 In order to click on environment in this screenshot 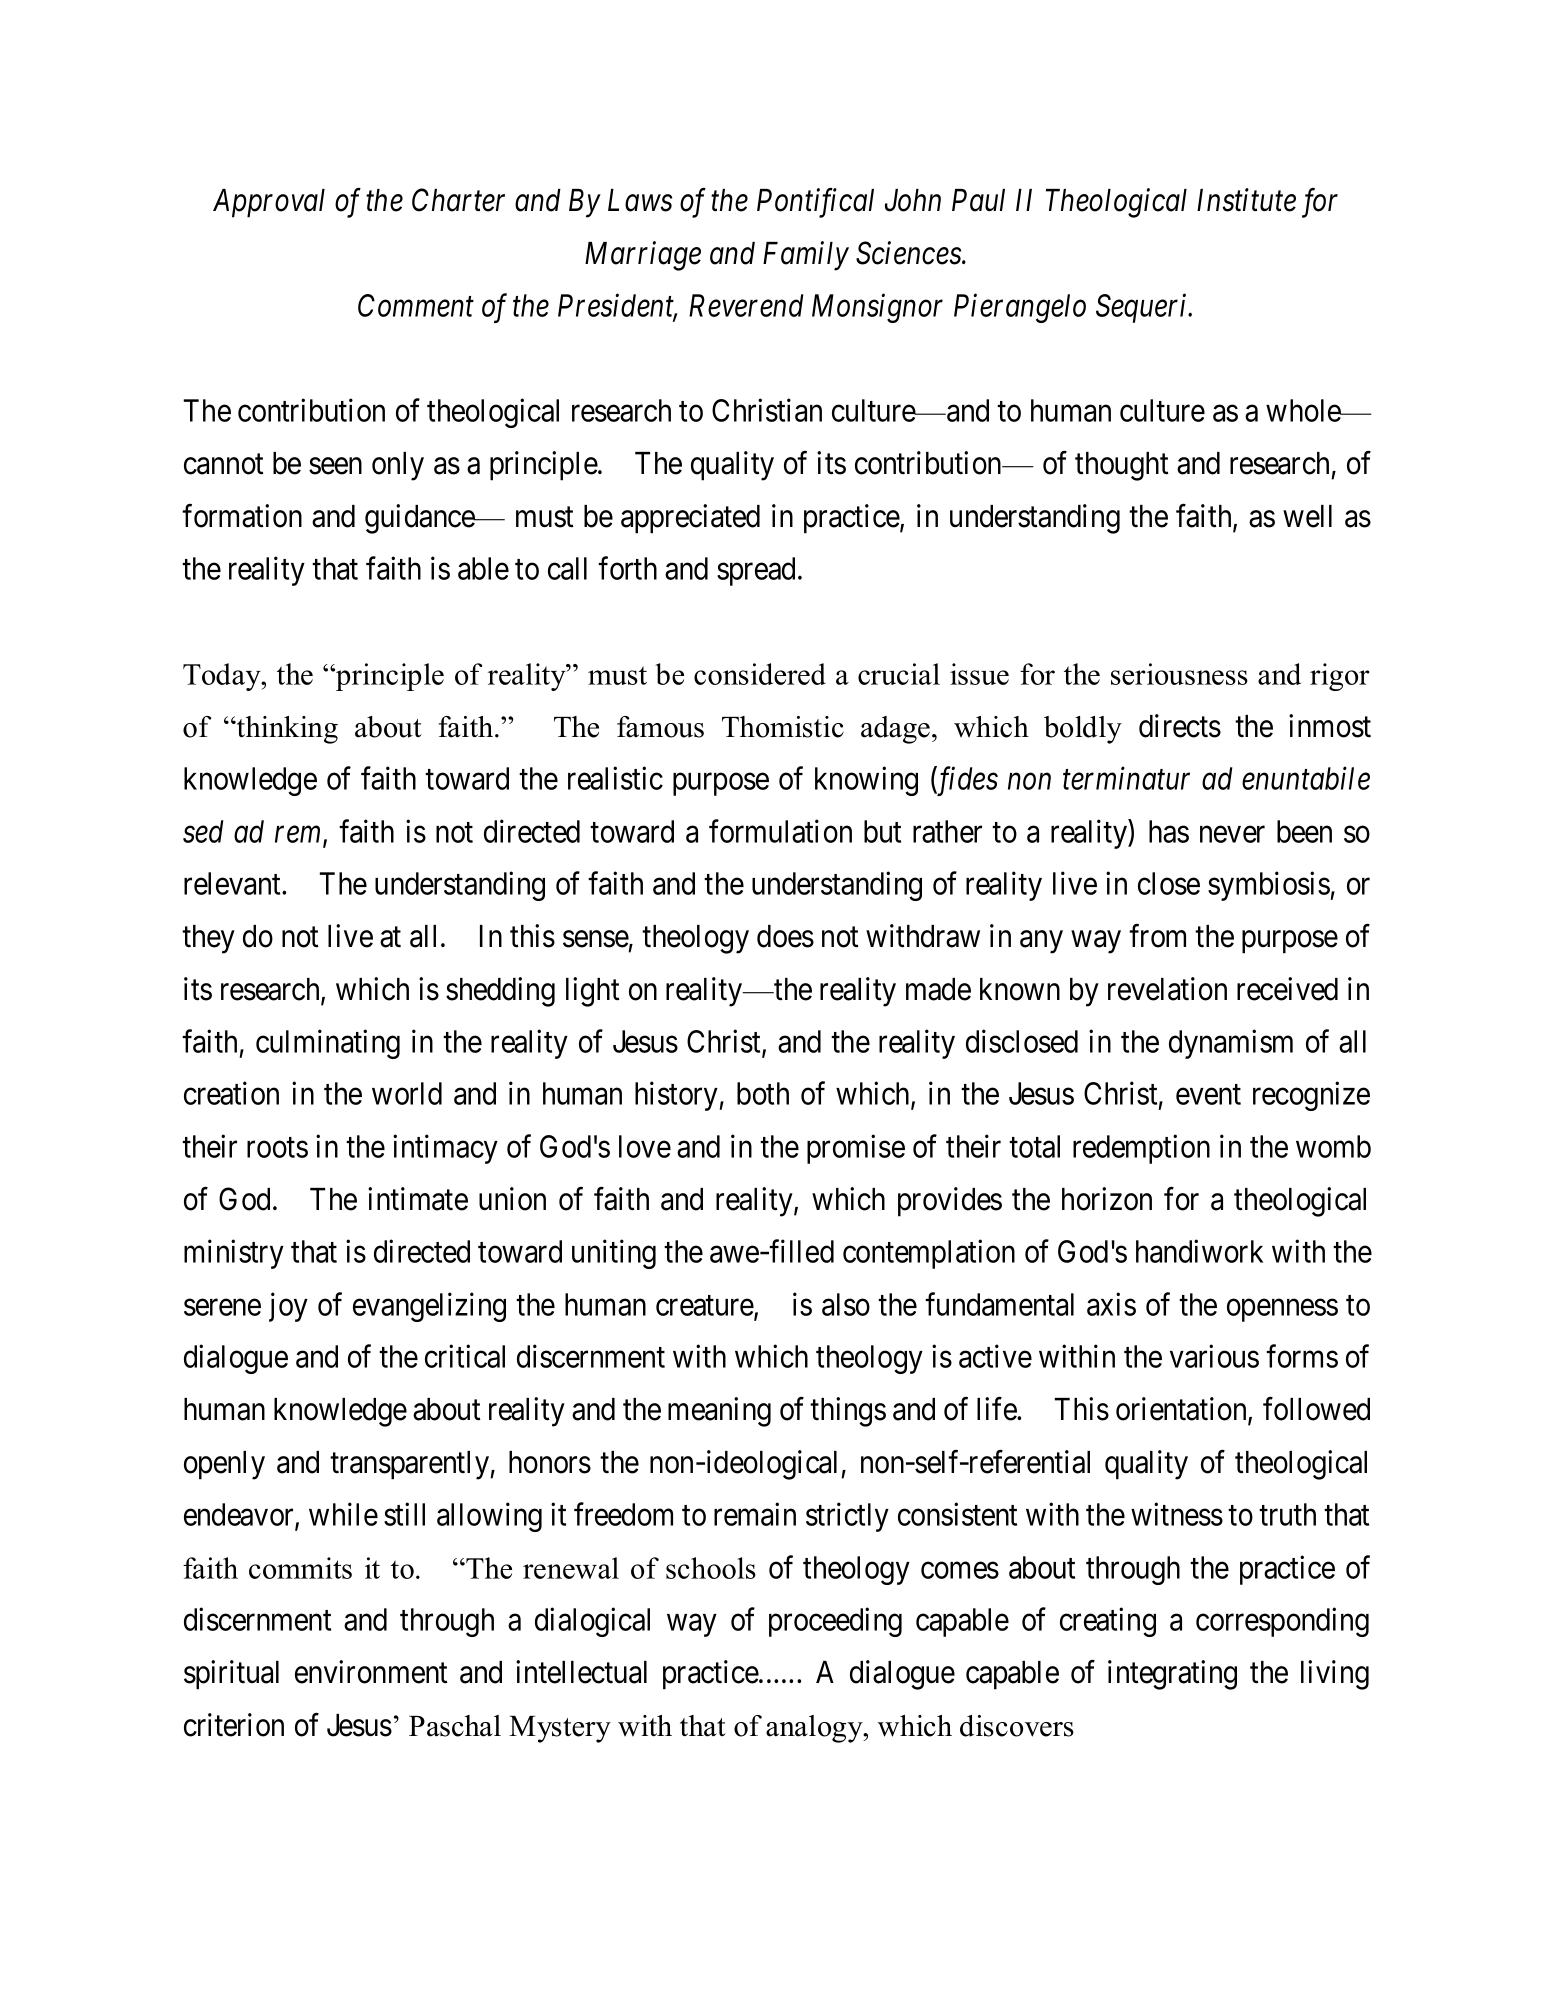, I will do `click(371, 1672)`.
